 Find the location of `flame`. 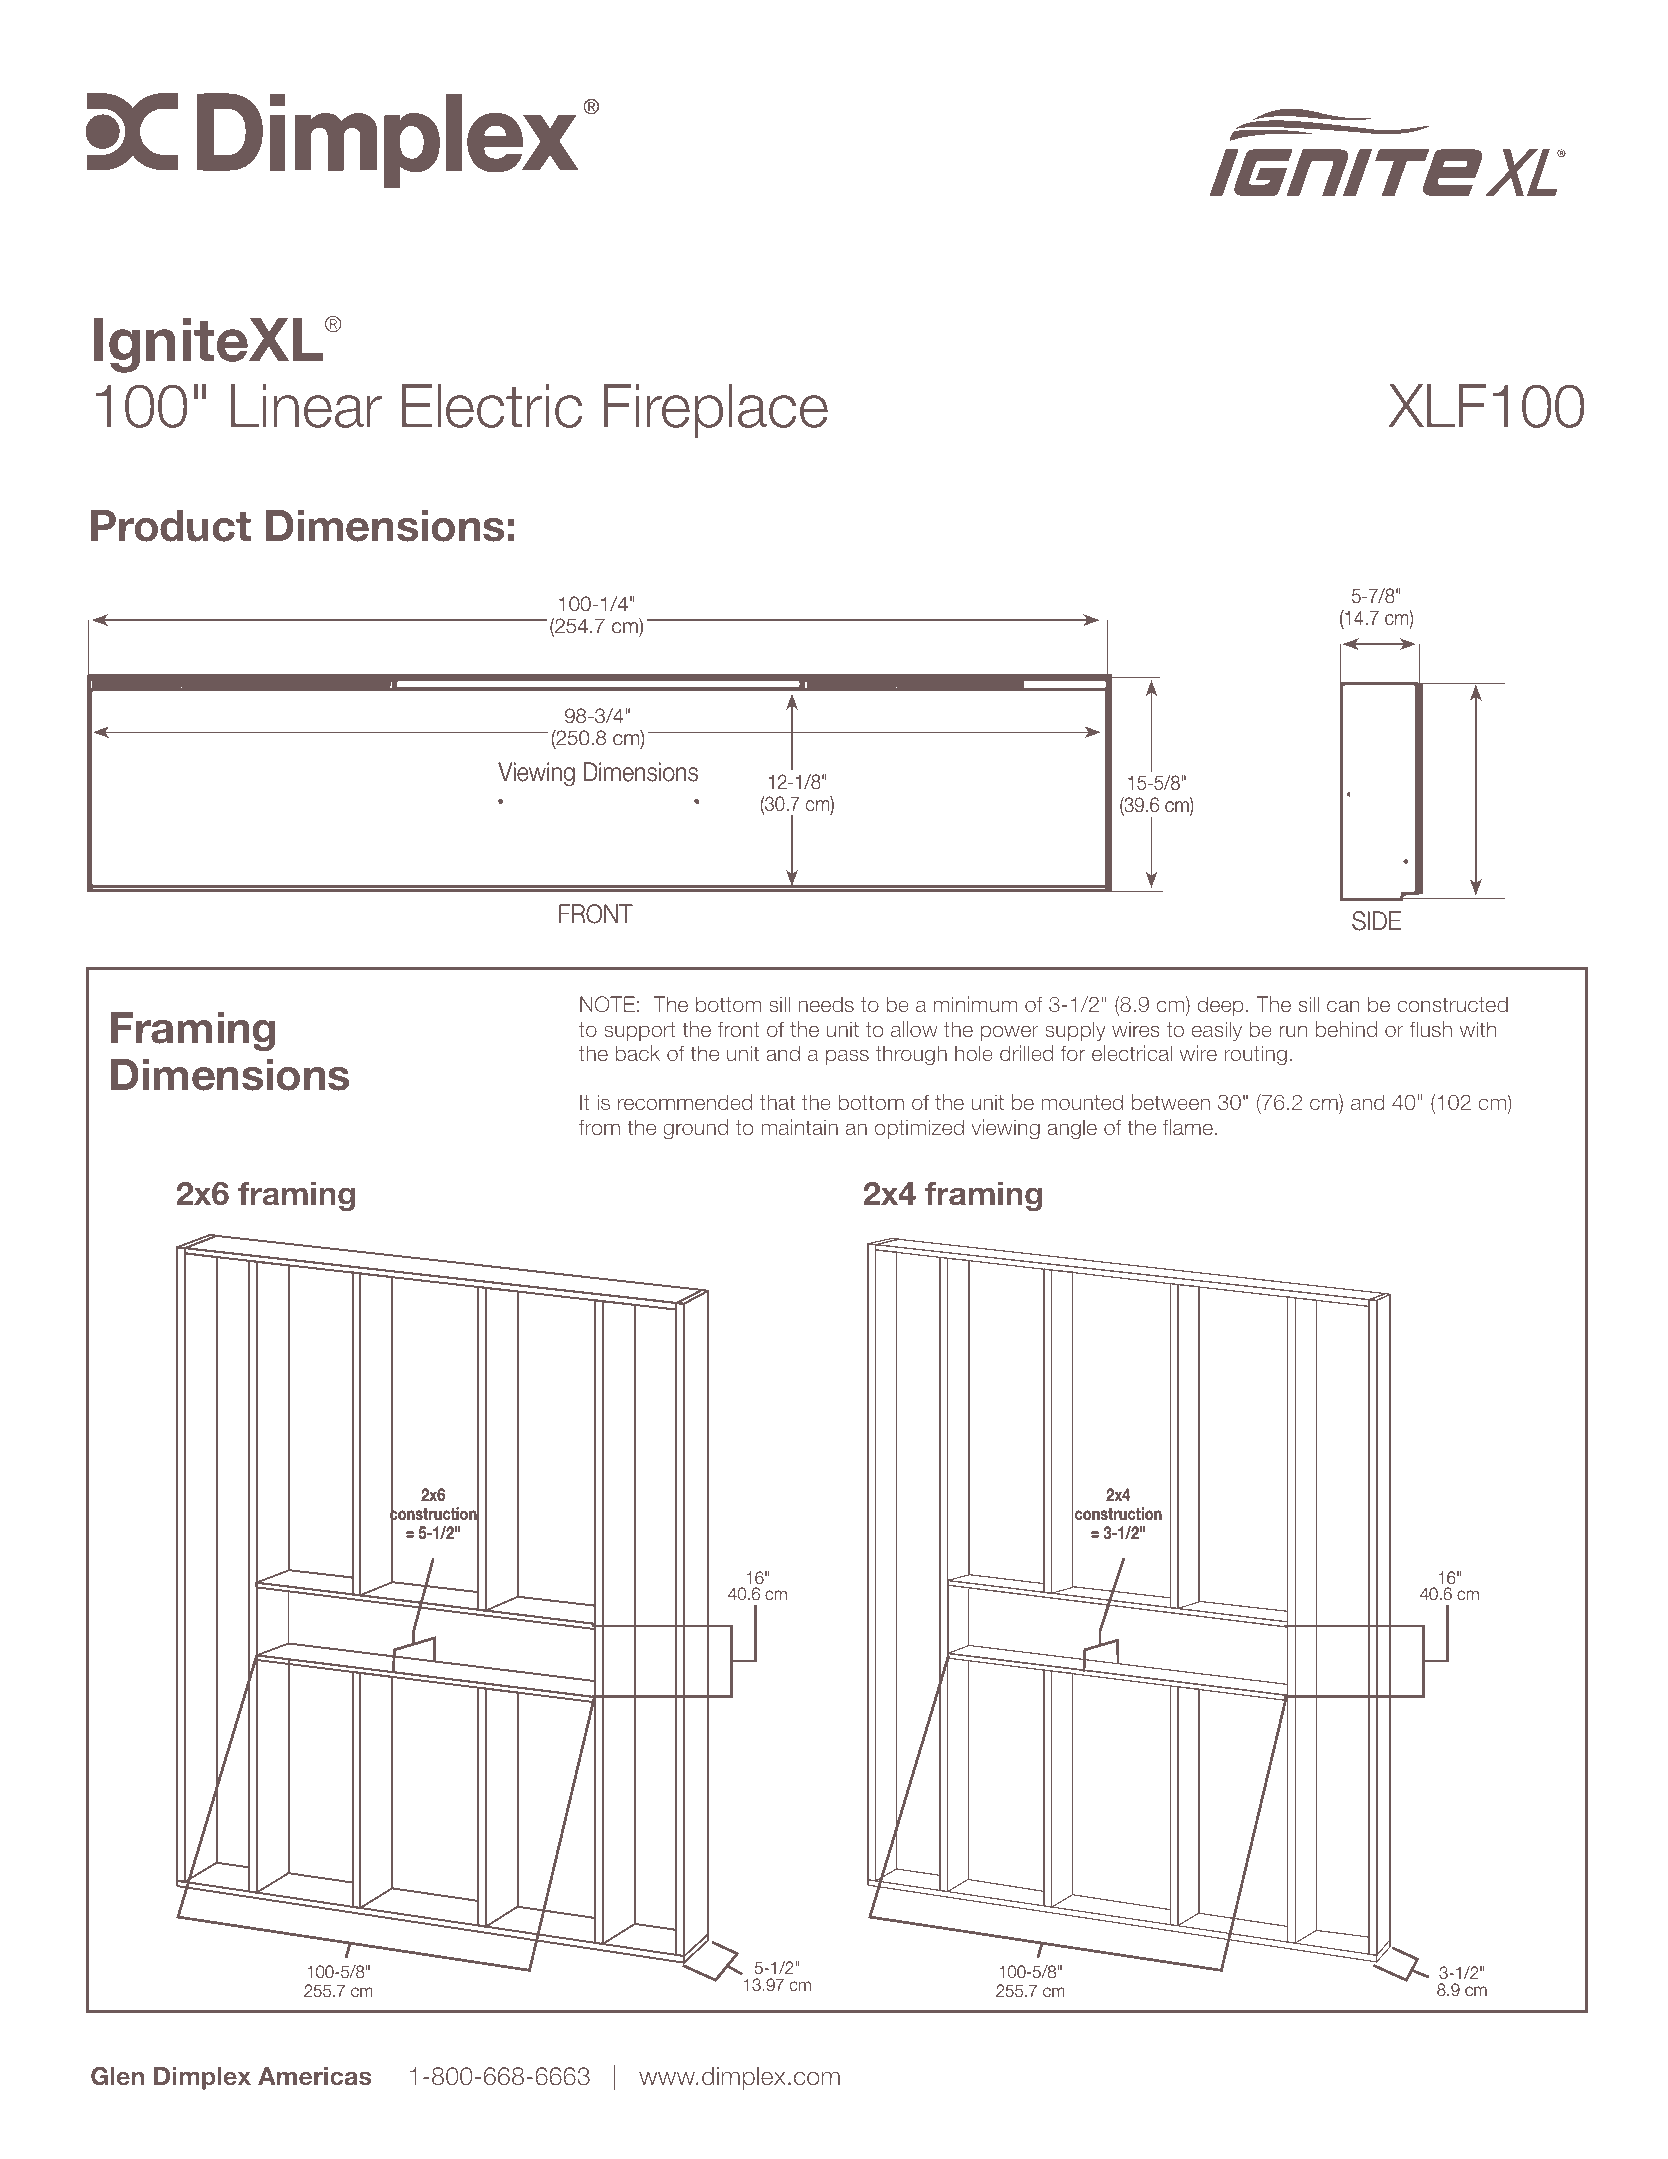

flame is located at coordinates (1188, 1127).
